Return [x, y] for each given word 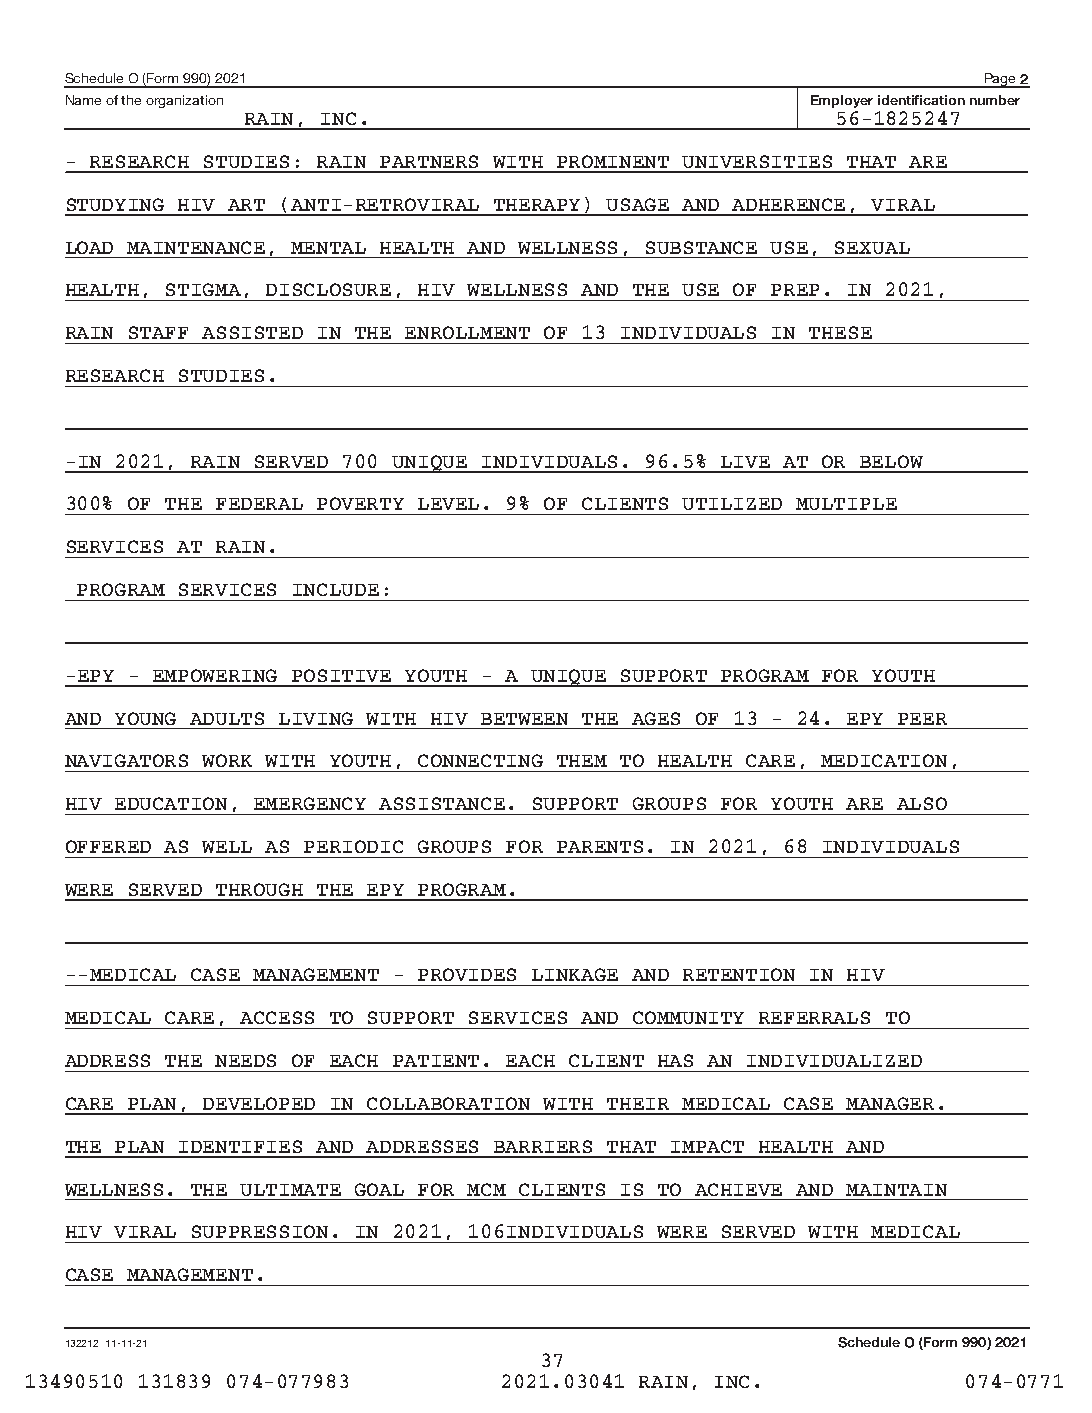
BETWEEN [524, 719]
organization [184, 101]
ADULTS [227, 718]
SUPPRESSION [260, 1231]
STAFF [158, 332]
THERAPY [537, 205]
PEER [922, 719]
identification [921, 100]
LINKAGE [575, 974]
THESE [840, 332]
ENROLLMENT [467, 332]
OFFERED [108, 846]
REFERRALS [814, 1017]
